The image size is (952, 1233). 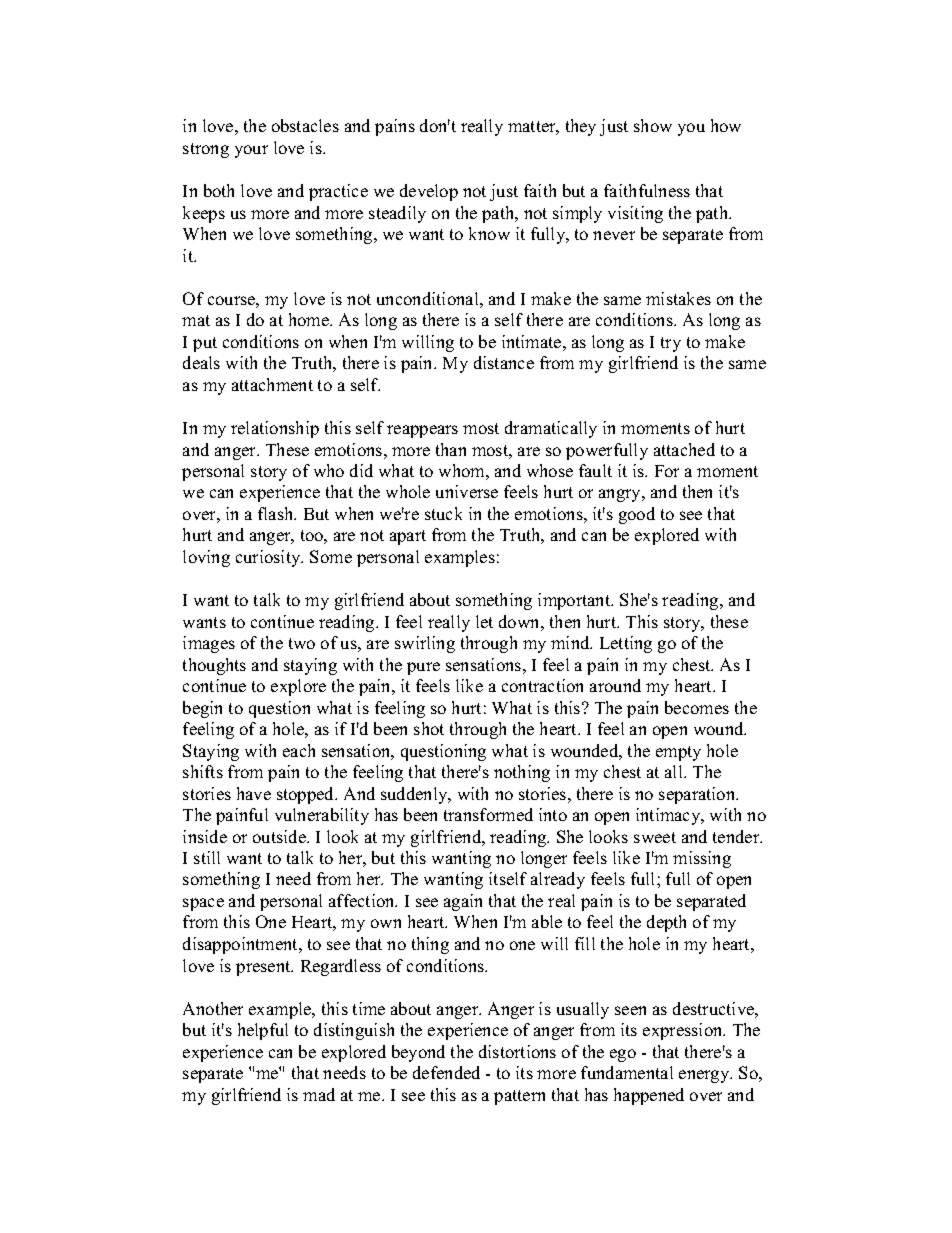 I want to click on show, so click(x=653, y=125).
